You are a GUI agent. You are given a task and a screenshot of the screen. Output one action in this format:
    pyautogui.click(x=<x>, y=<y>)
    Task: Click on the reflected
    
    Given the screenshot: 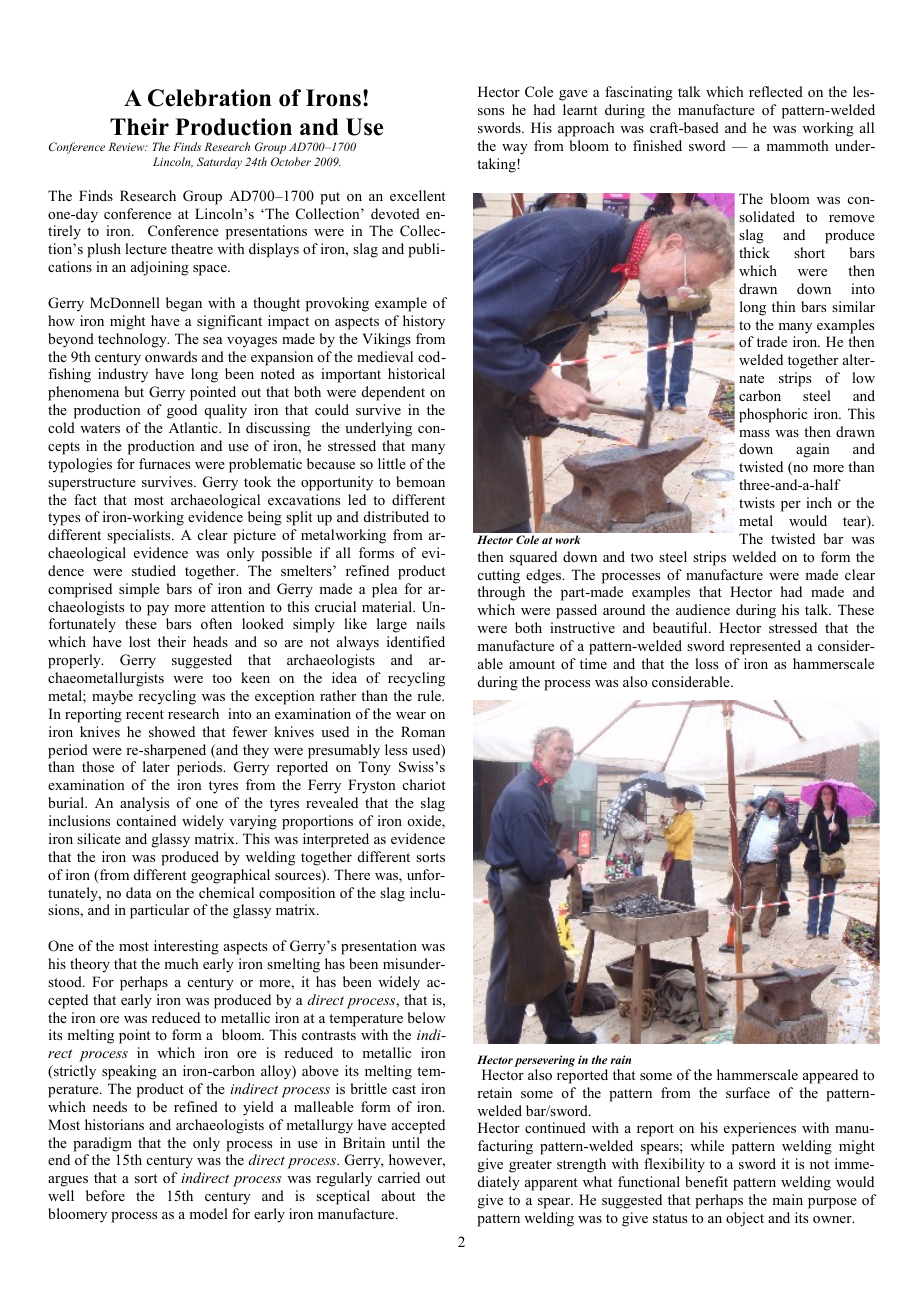 What is the action you would take?
    pyautogui.click(x=776, y=91)
